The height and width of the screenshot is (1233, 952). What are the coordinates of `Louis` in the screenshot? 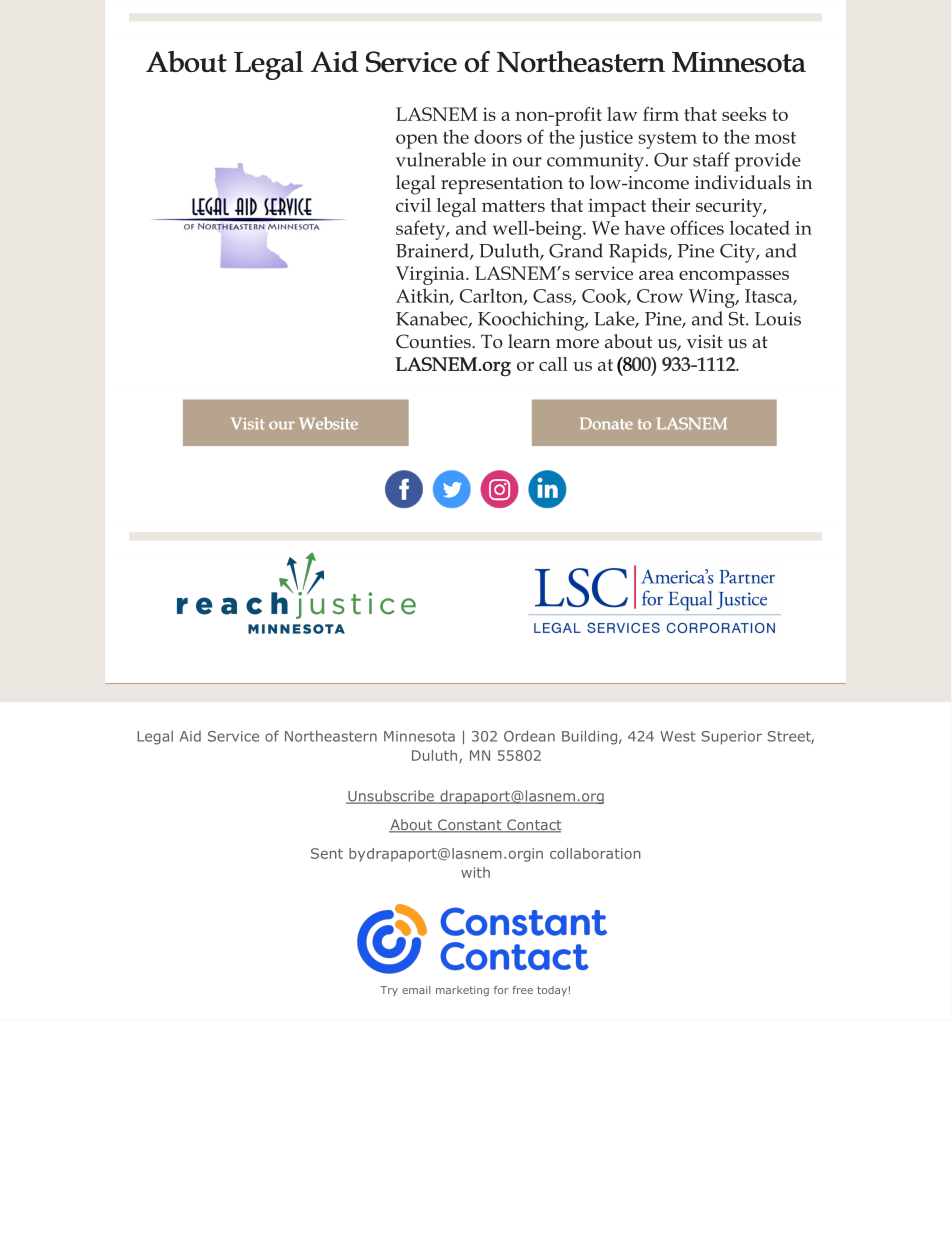 It's located at (778, 319).
